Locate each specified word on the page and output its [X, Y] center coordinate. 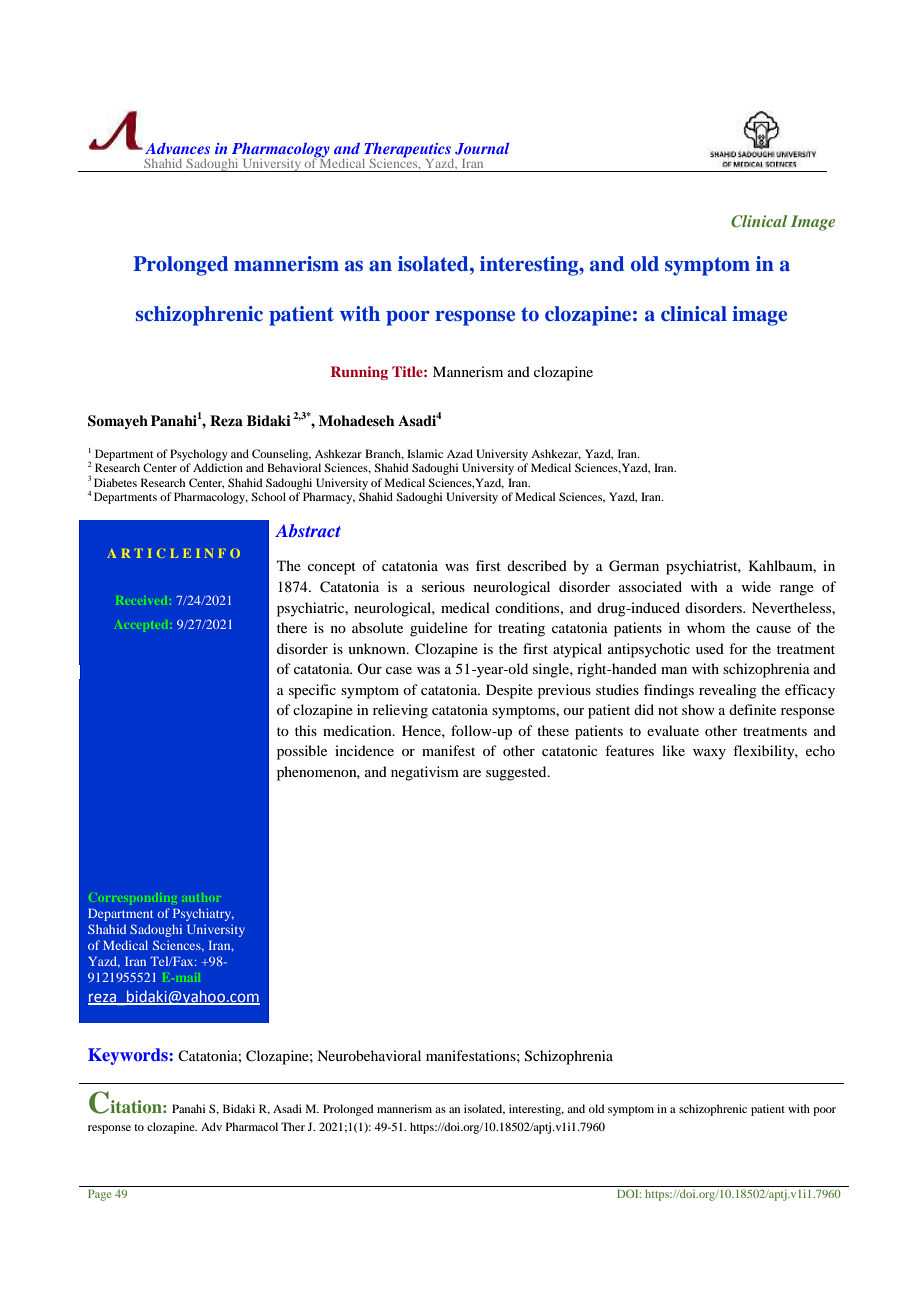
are [472, 773]
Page [99, 1195]
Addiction [218, 467]
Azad [460, 453]
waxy [709, 754]
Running [359, 373]
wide [756, 586]
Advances [177, 148]
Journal [482, 148]
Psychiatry [203, 914]
